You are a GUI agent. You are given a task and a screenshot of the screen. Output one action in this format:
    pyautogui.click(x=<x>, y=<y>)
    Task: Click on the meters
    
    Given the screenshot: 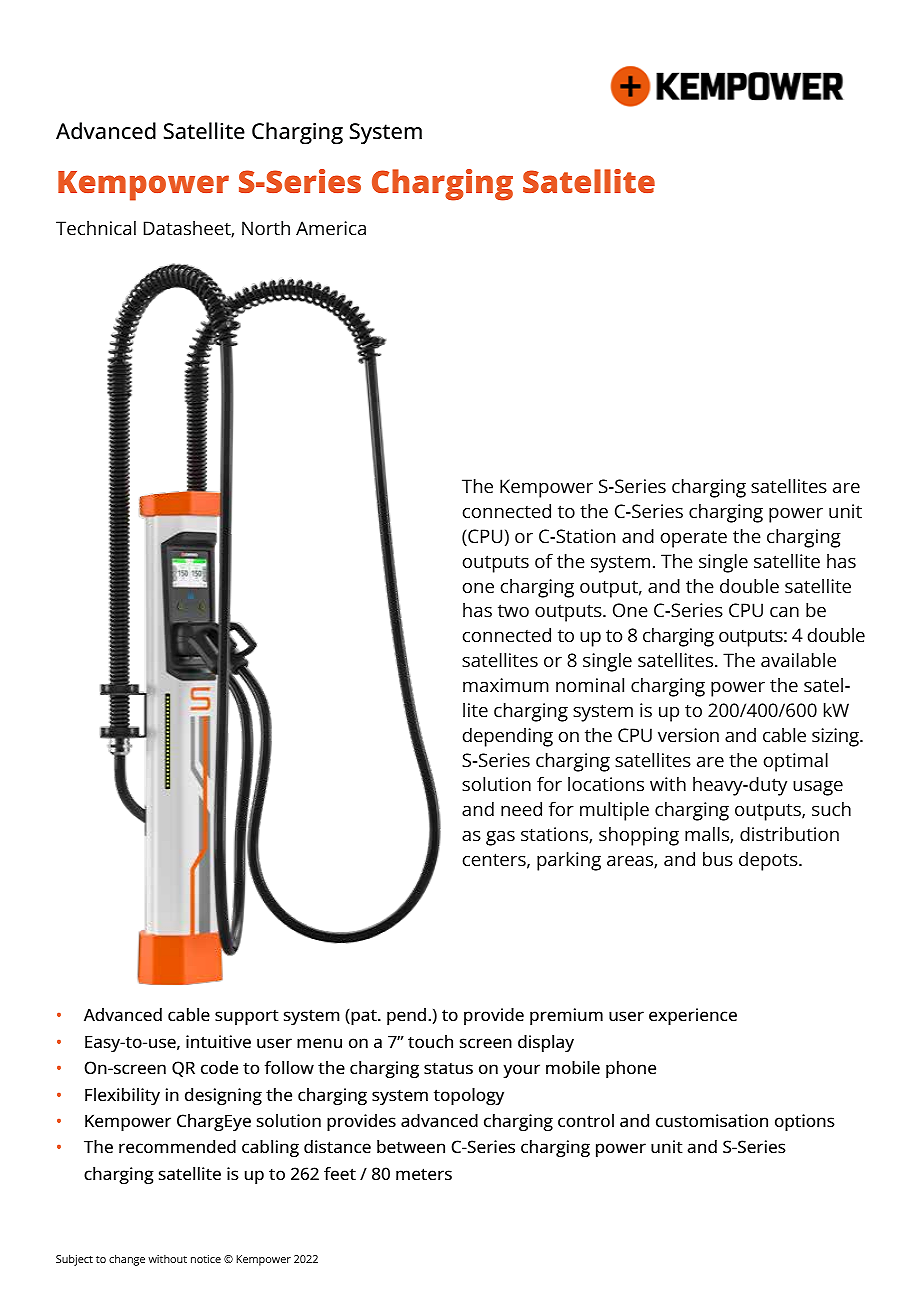 What is the action you would take?
    pyautogui.click(x=424, y=1174)
